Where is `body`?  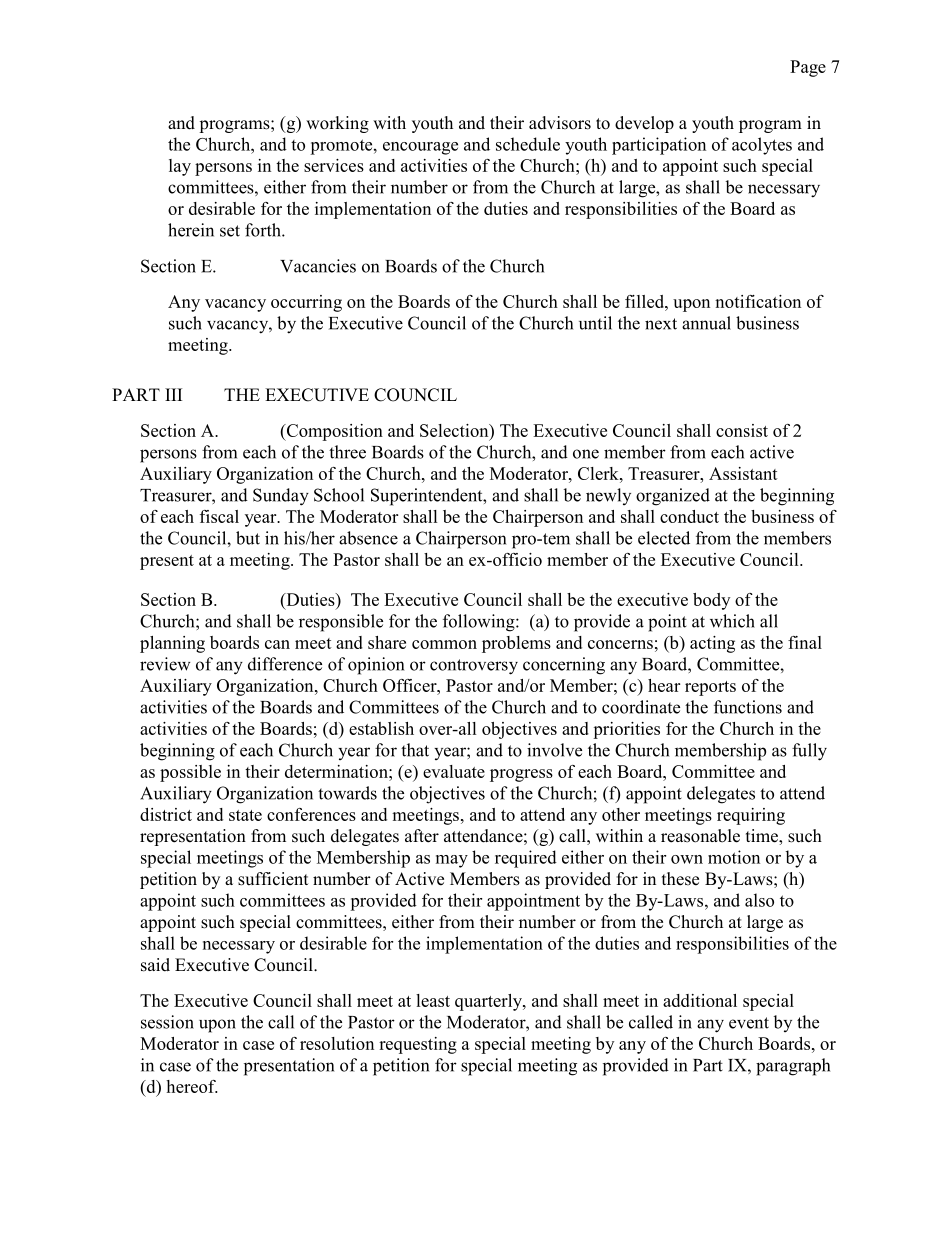
body is located at coordinates (711, 601).
